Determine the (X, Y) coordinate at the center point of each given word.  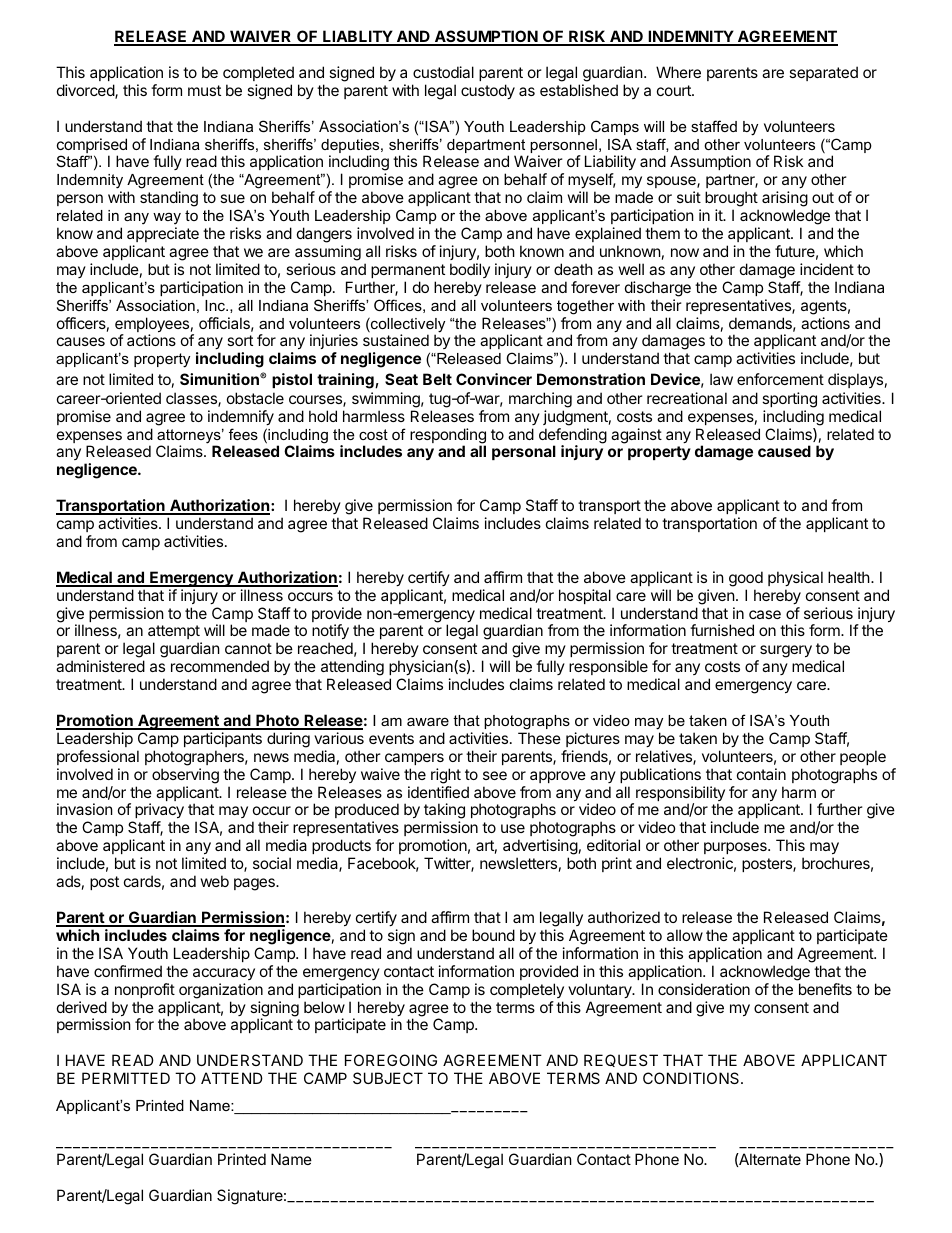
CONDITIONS (692, 1078)
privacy (158, 812)
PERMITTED (126, 1078)
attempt (175, 634)
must (204, 90)
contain (761, 774)
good (746, 579)
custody (488, 91)
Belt (437, 379)
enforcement (780, 379)
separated (823, 73)
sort (240, 340)
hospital (585, 596)
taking (444, 812)
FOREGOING (391, 1060)
